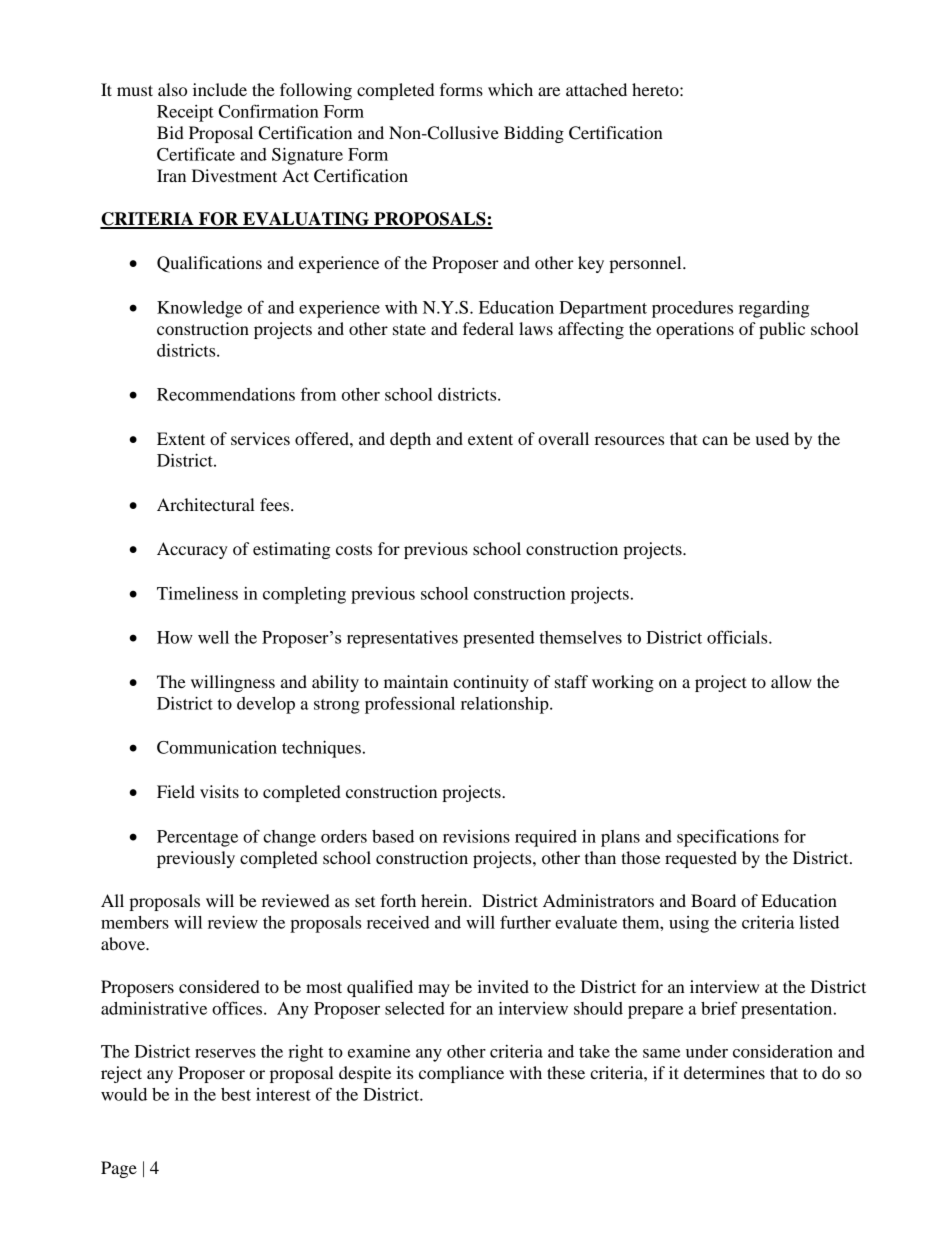 Image resolution: width=952 pixels, height=1233 pixels. I want to click on can, so click(715, 440).
